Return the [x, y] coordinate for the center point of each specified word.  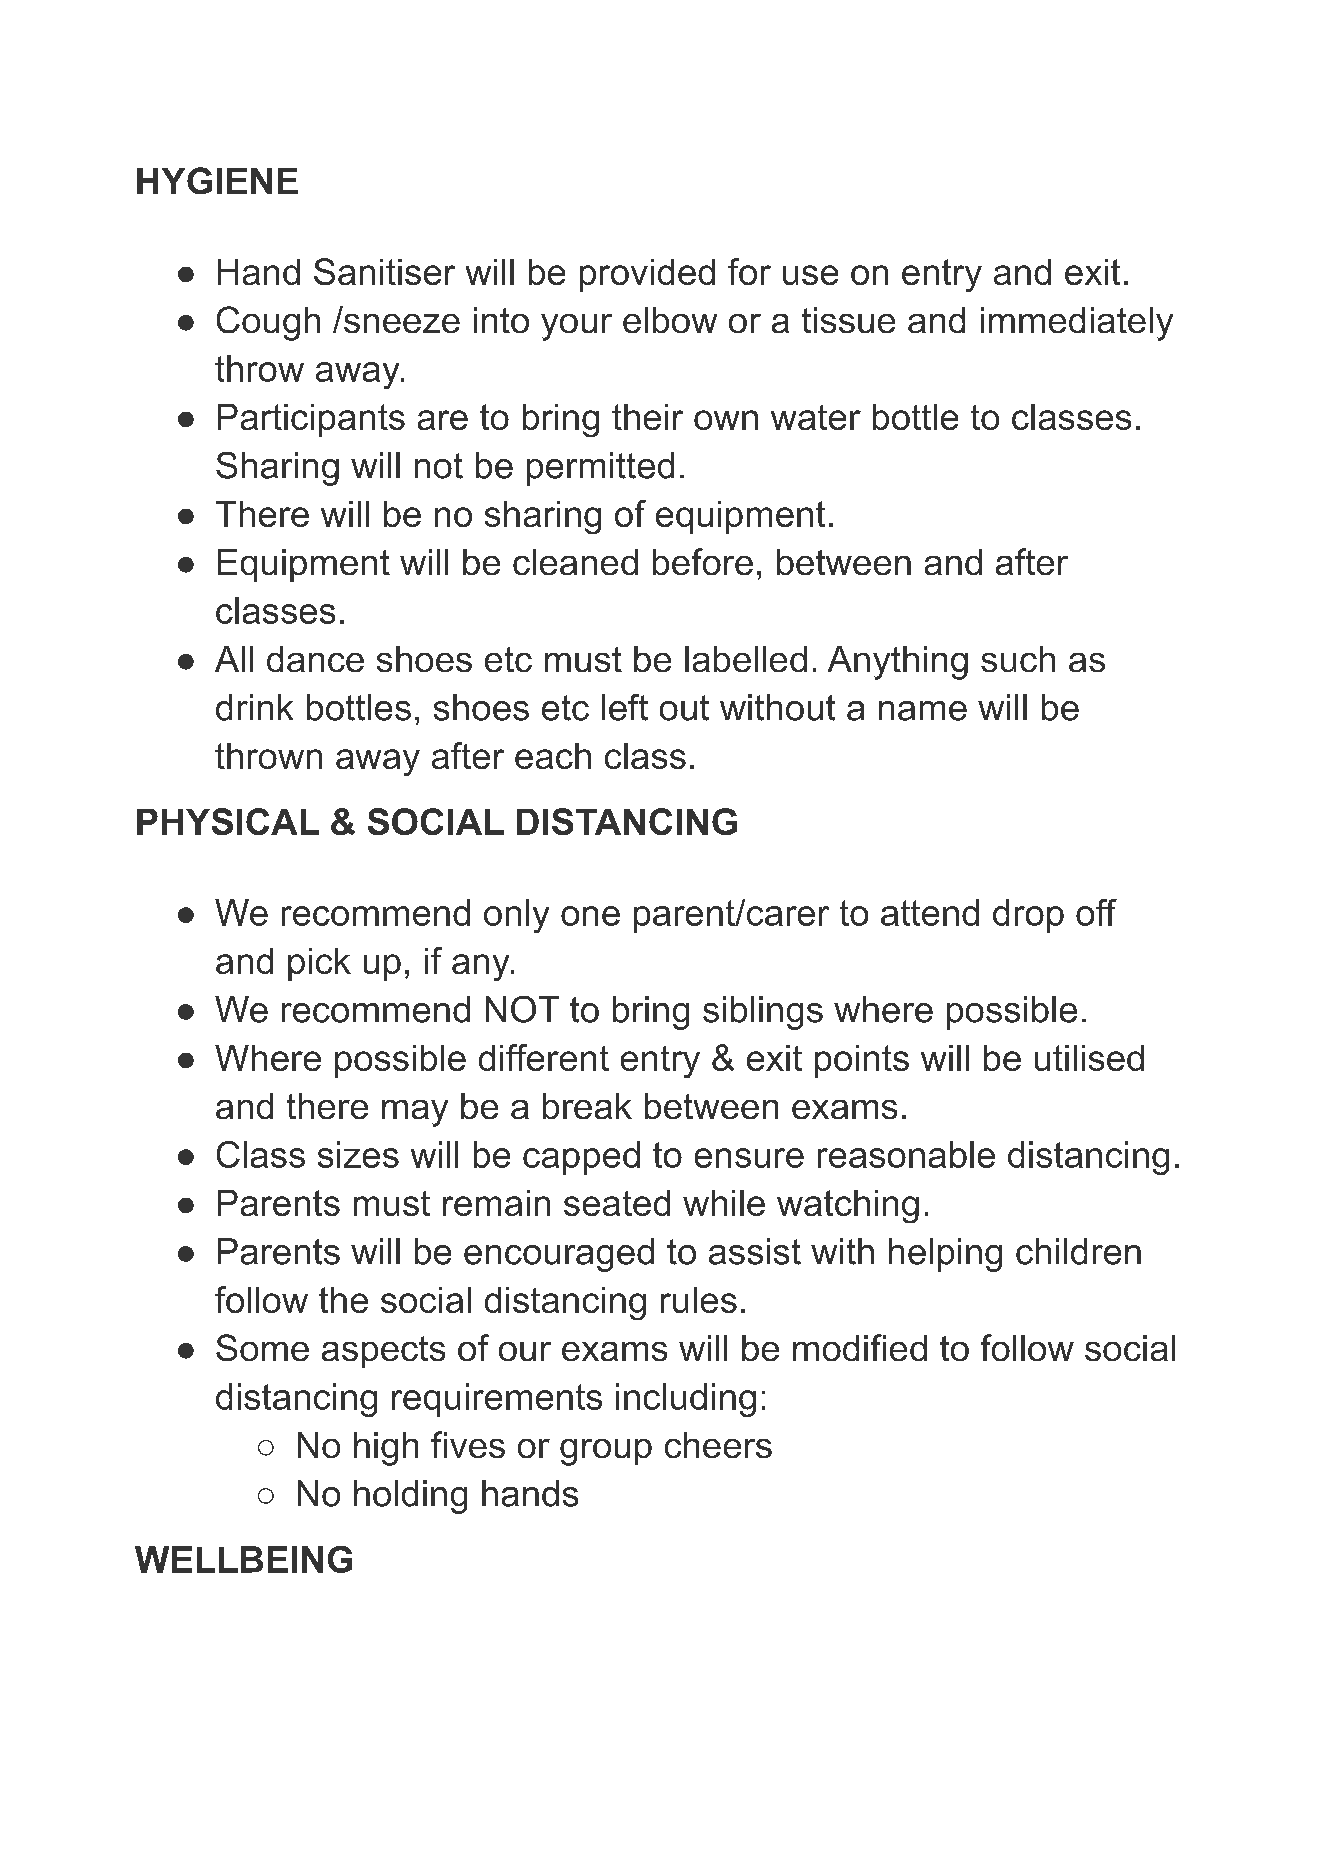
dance [315, 659]
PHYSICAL [228, 821]
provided [647, 275]
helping [945, 1255]
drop [1028, 916]
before [703, 561]
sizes [358, 1154]
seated [617, 1203]
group [606, 1452]
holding [410, 1497]
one [590, 916]
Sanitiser [384, 271]
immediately [1077, 324]
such [1018, 659]
